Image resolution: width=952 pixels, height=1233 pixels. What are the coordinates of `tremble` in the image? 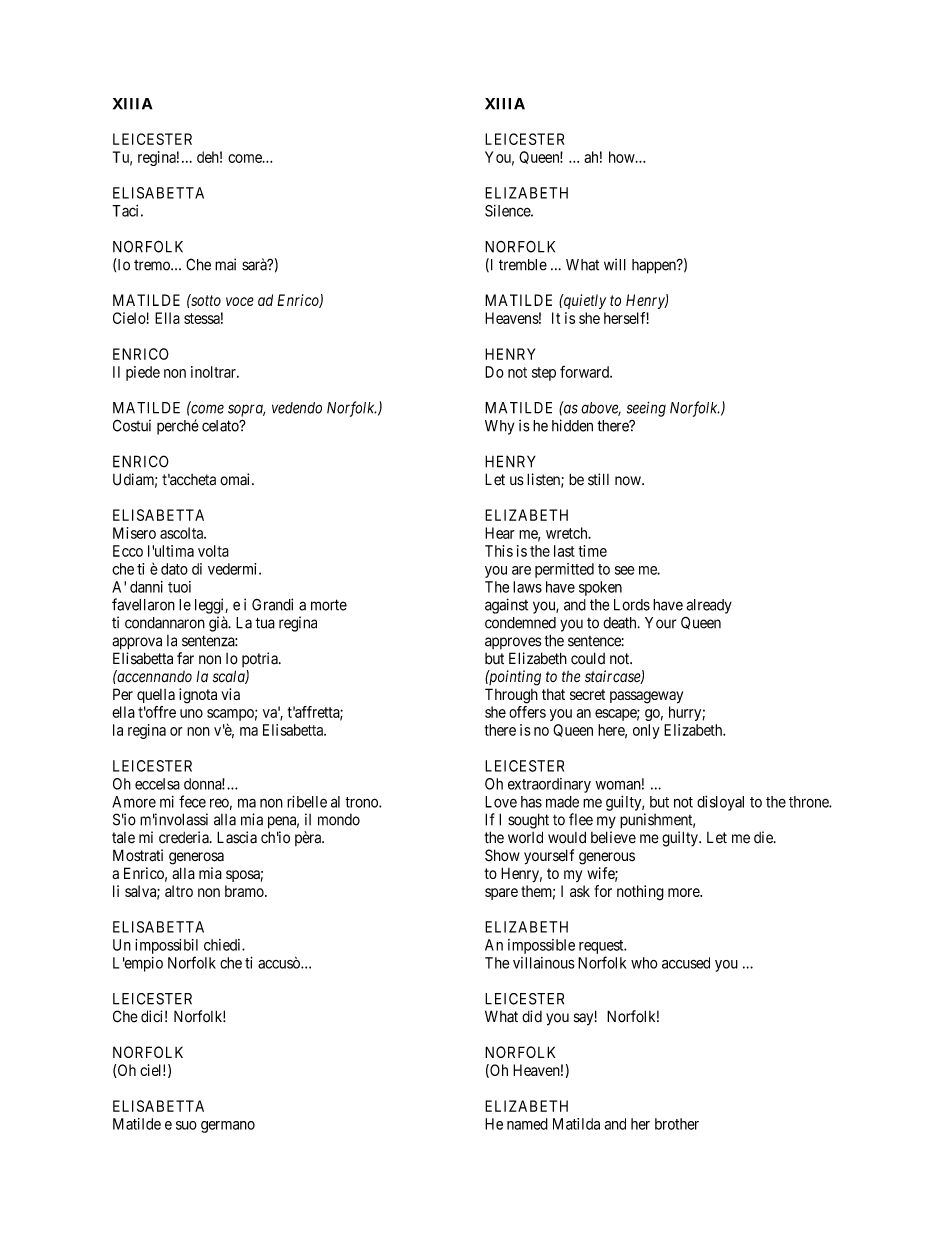 It's located at (523, 265).
